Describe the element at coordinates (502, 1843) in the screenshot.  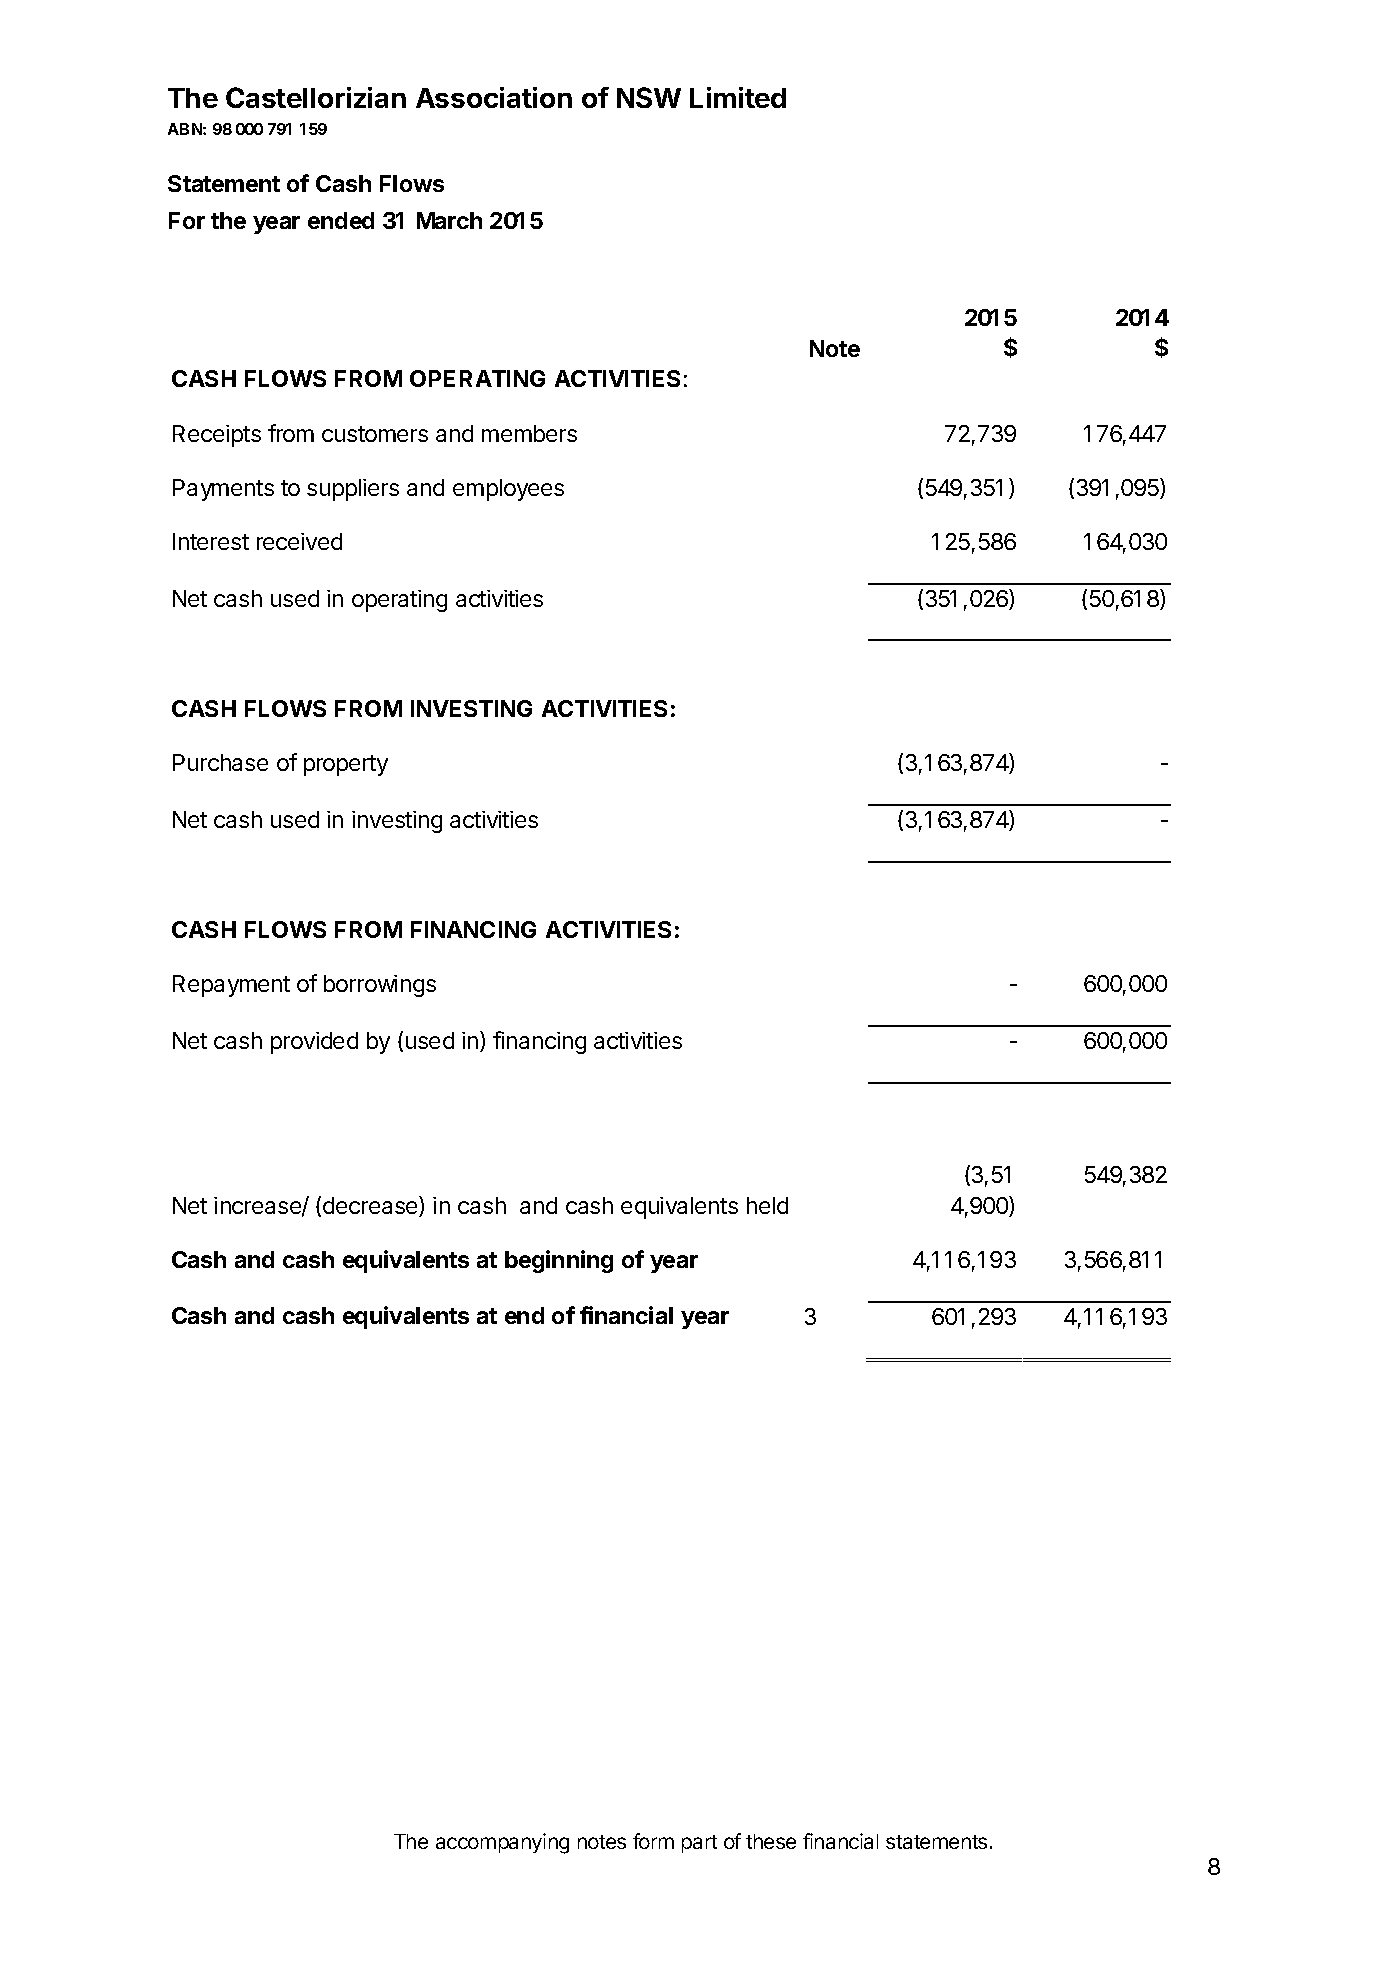
I see `accompanying` at that location.
